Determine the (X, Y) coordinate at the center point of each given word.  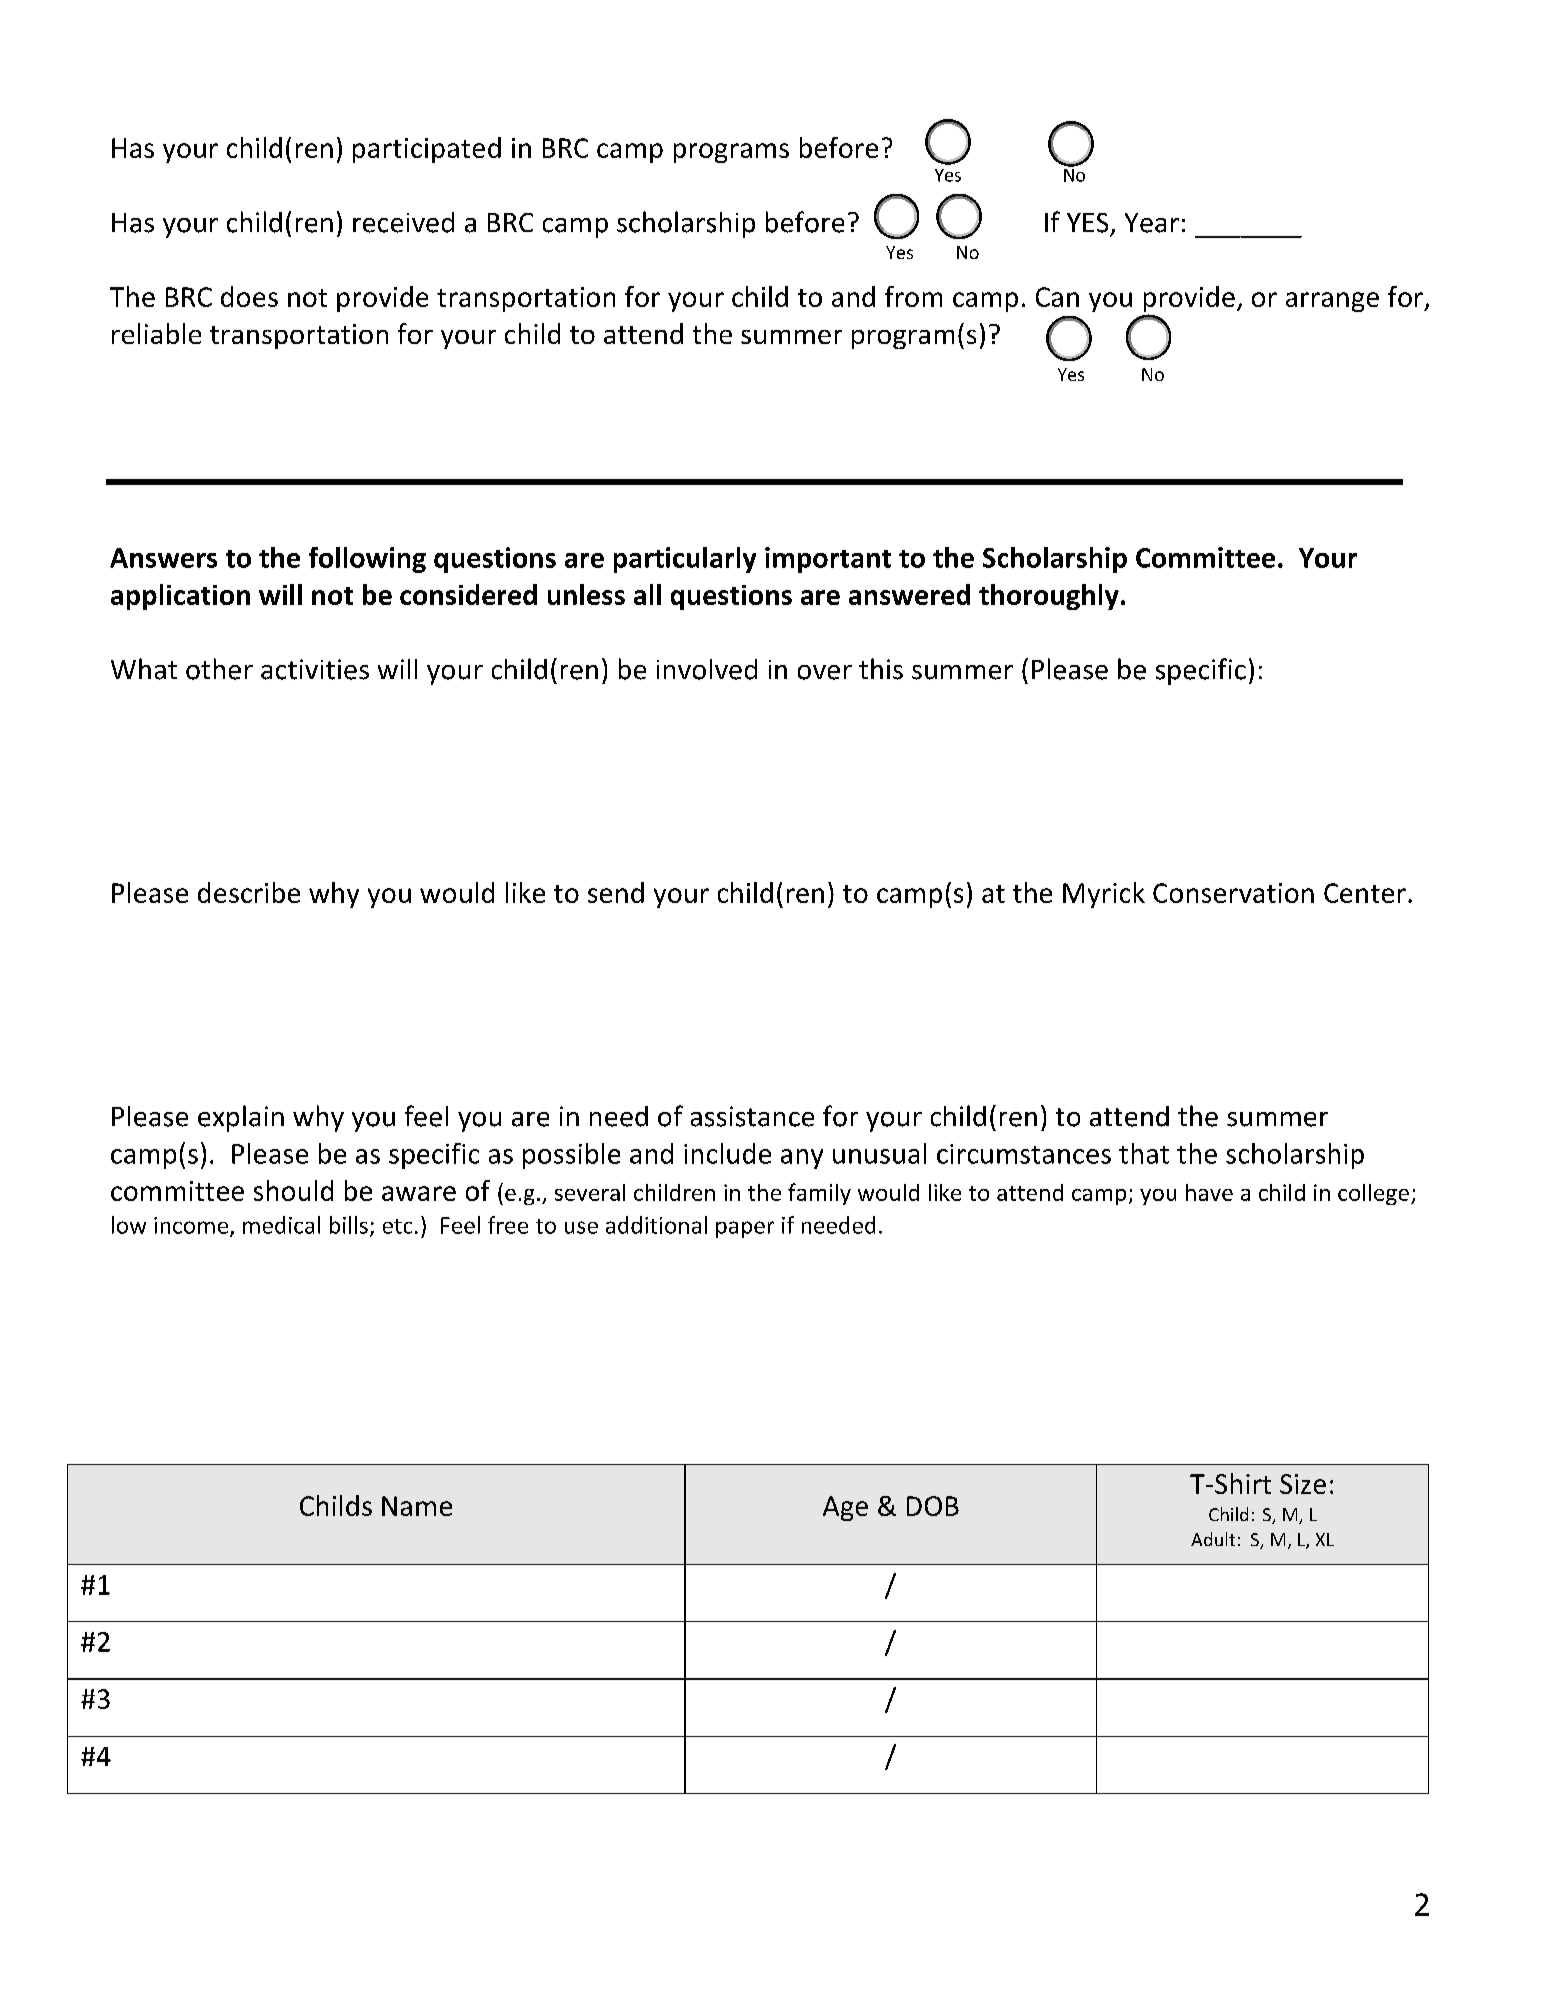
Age (845, 1508)
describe (249, 892)
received (403, 222)
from (913, 296)
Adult (1213, 1539)
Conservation (1233, 893)
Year (1152, 223)
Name (417, 1506)
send (616, 892)
